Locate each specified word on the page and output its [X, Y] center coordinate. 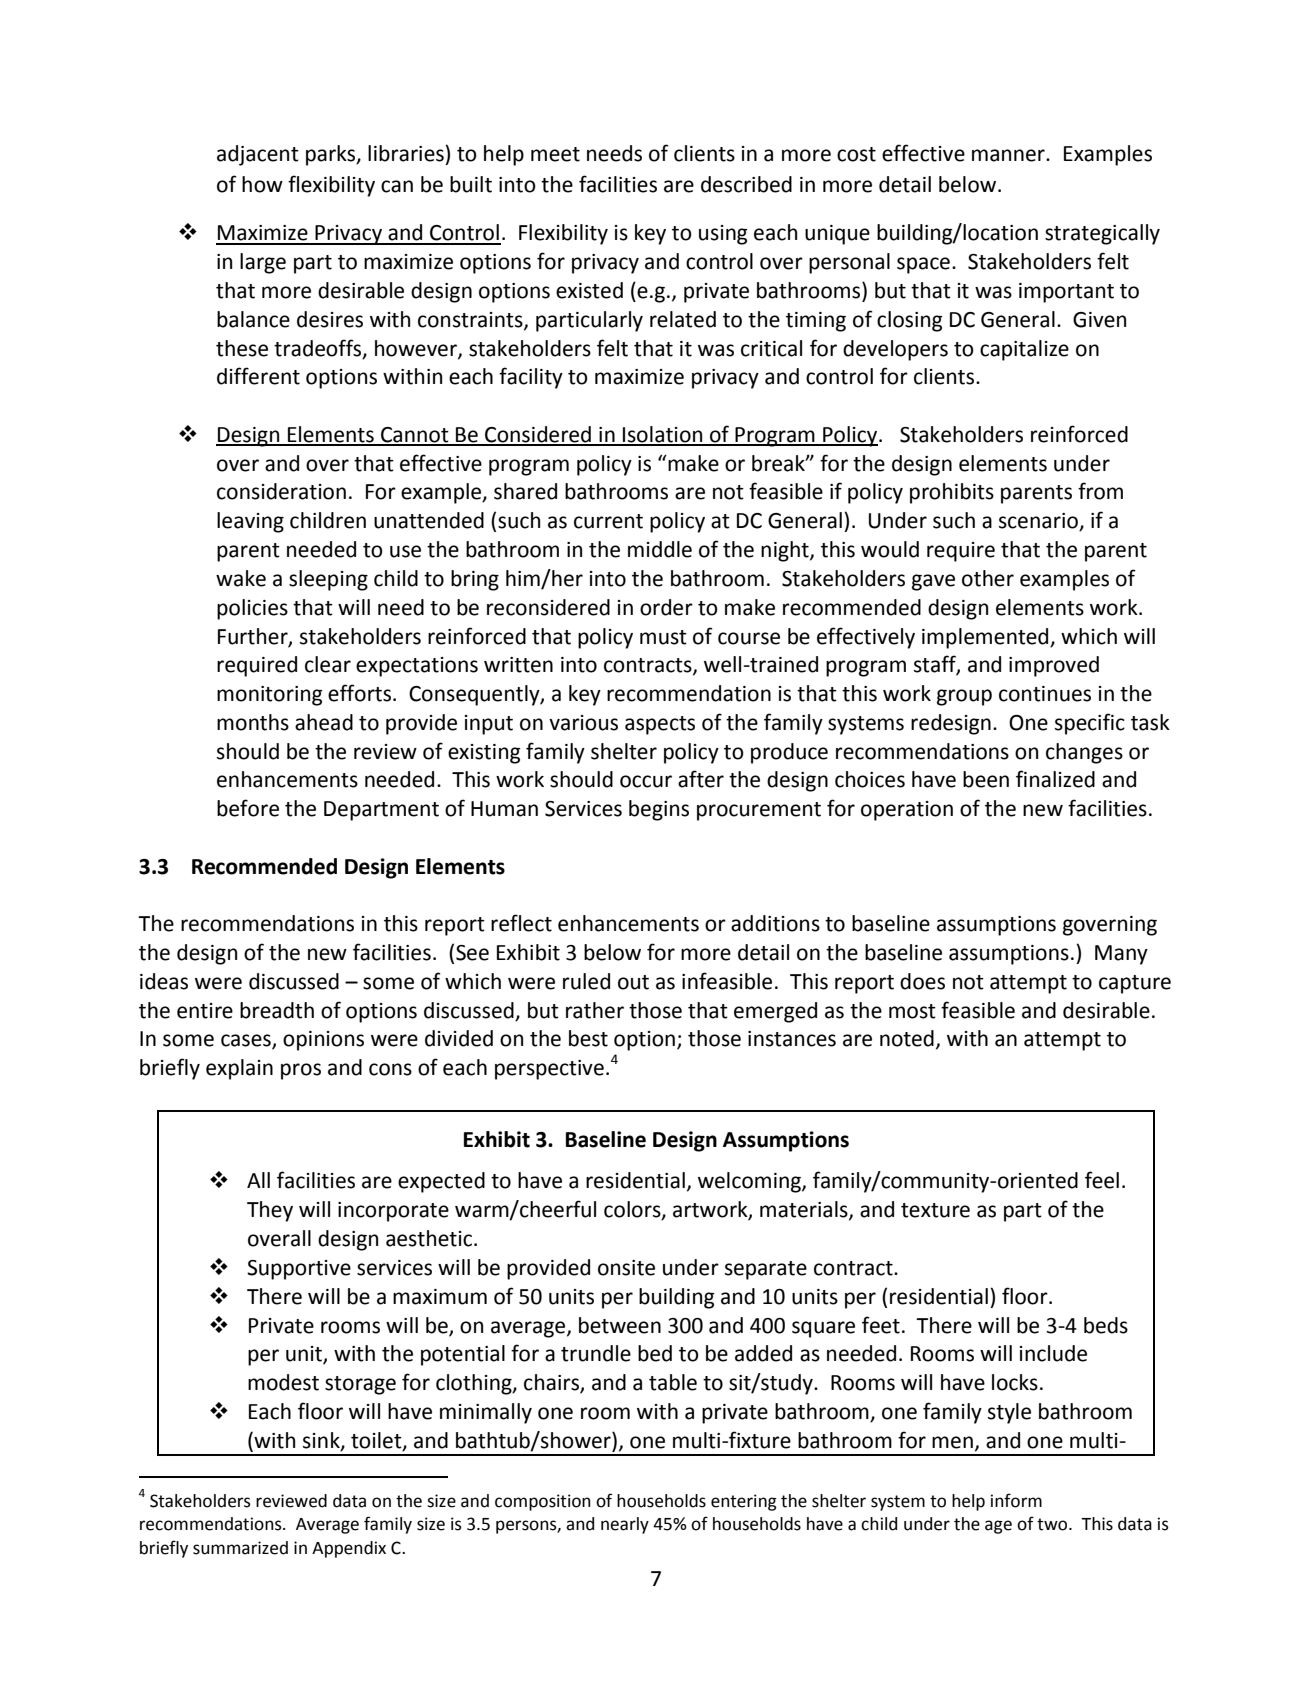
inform [1016, 1500]
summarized [240, 1548]
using [723, 235]
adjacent [258, 155]
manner [1009, 155]
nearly [625, 1525]
